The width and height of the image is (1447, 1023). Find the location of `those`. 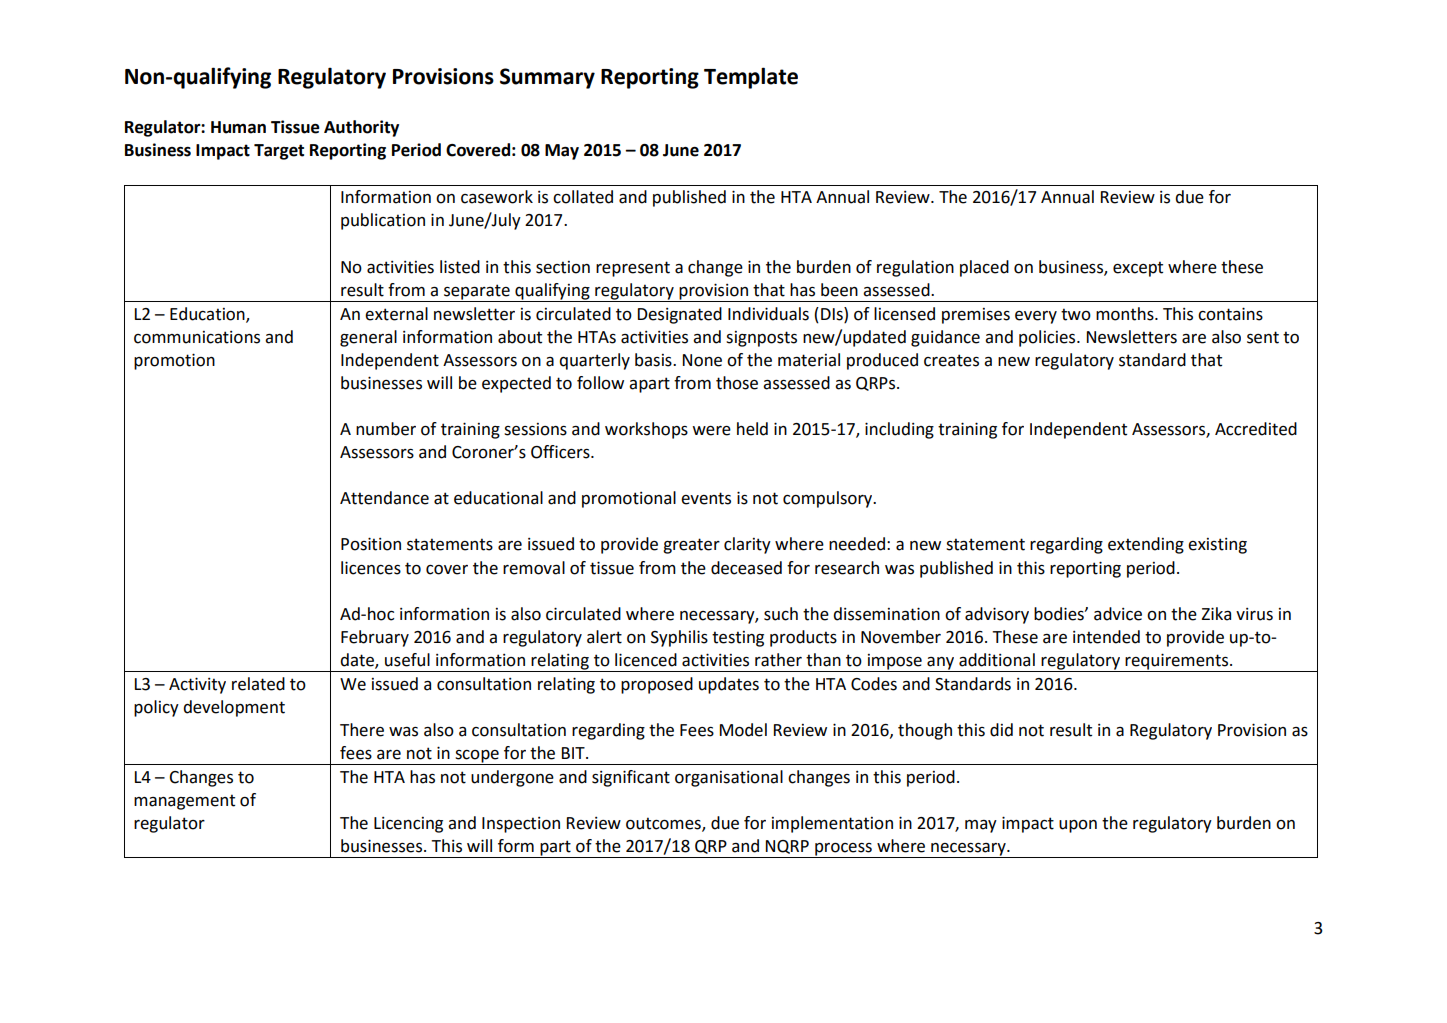

those is located at coordinates (737, 383).
